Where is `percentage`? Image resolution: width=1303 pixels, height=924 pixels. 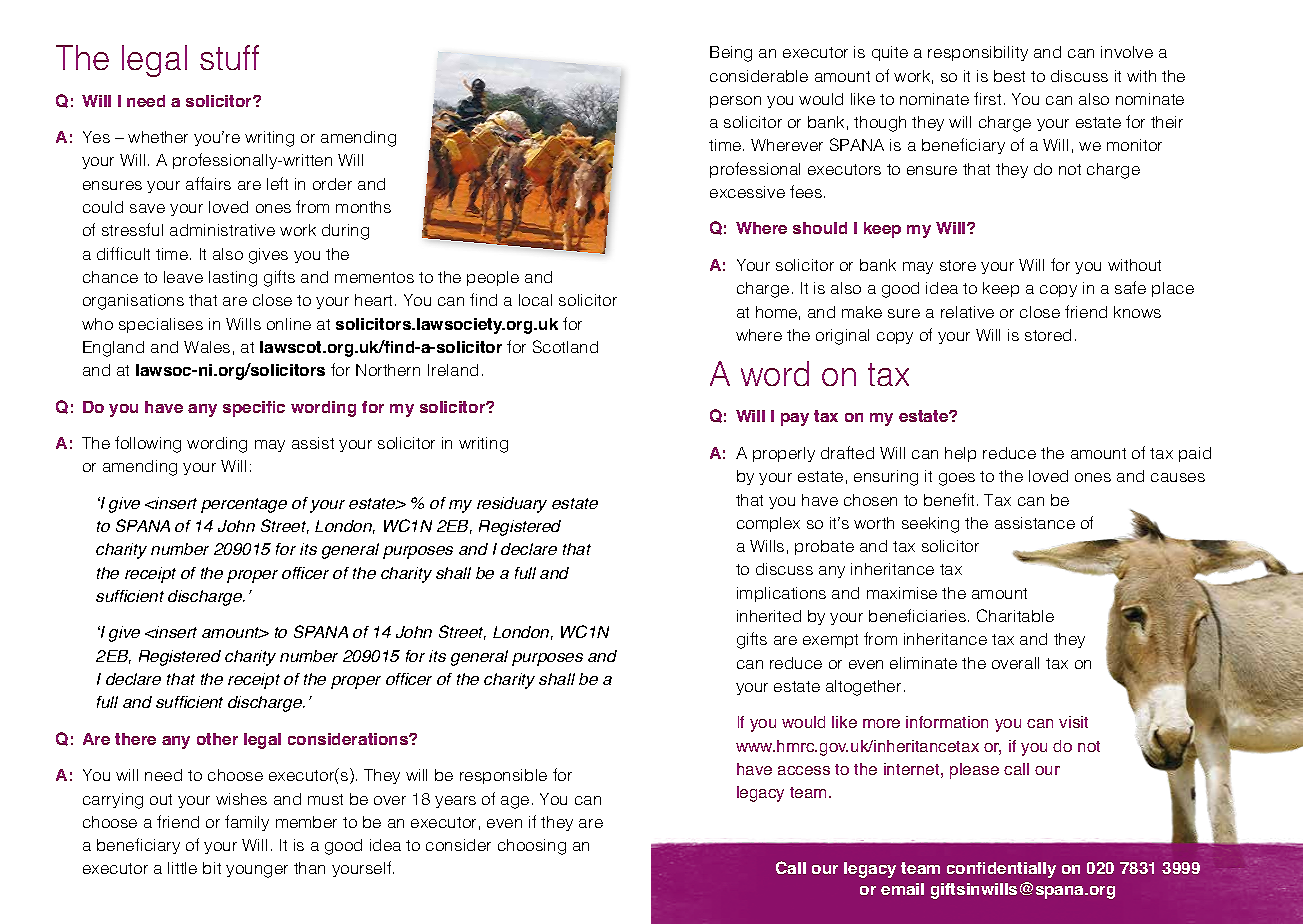
percentage is located at coordinates (244, 505).
